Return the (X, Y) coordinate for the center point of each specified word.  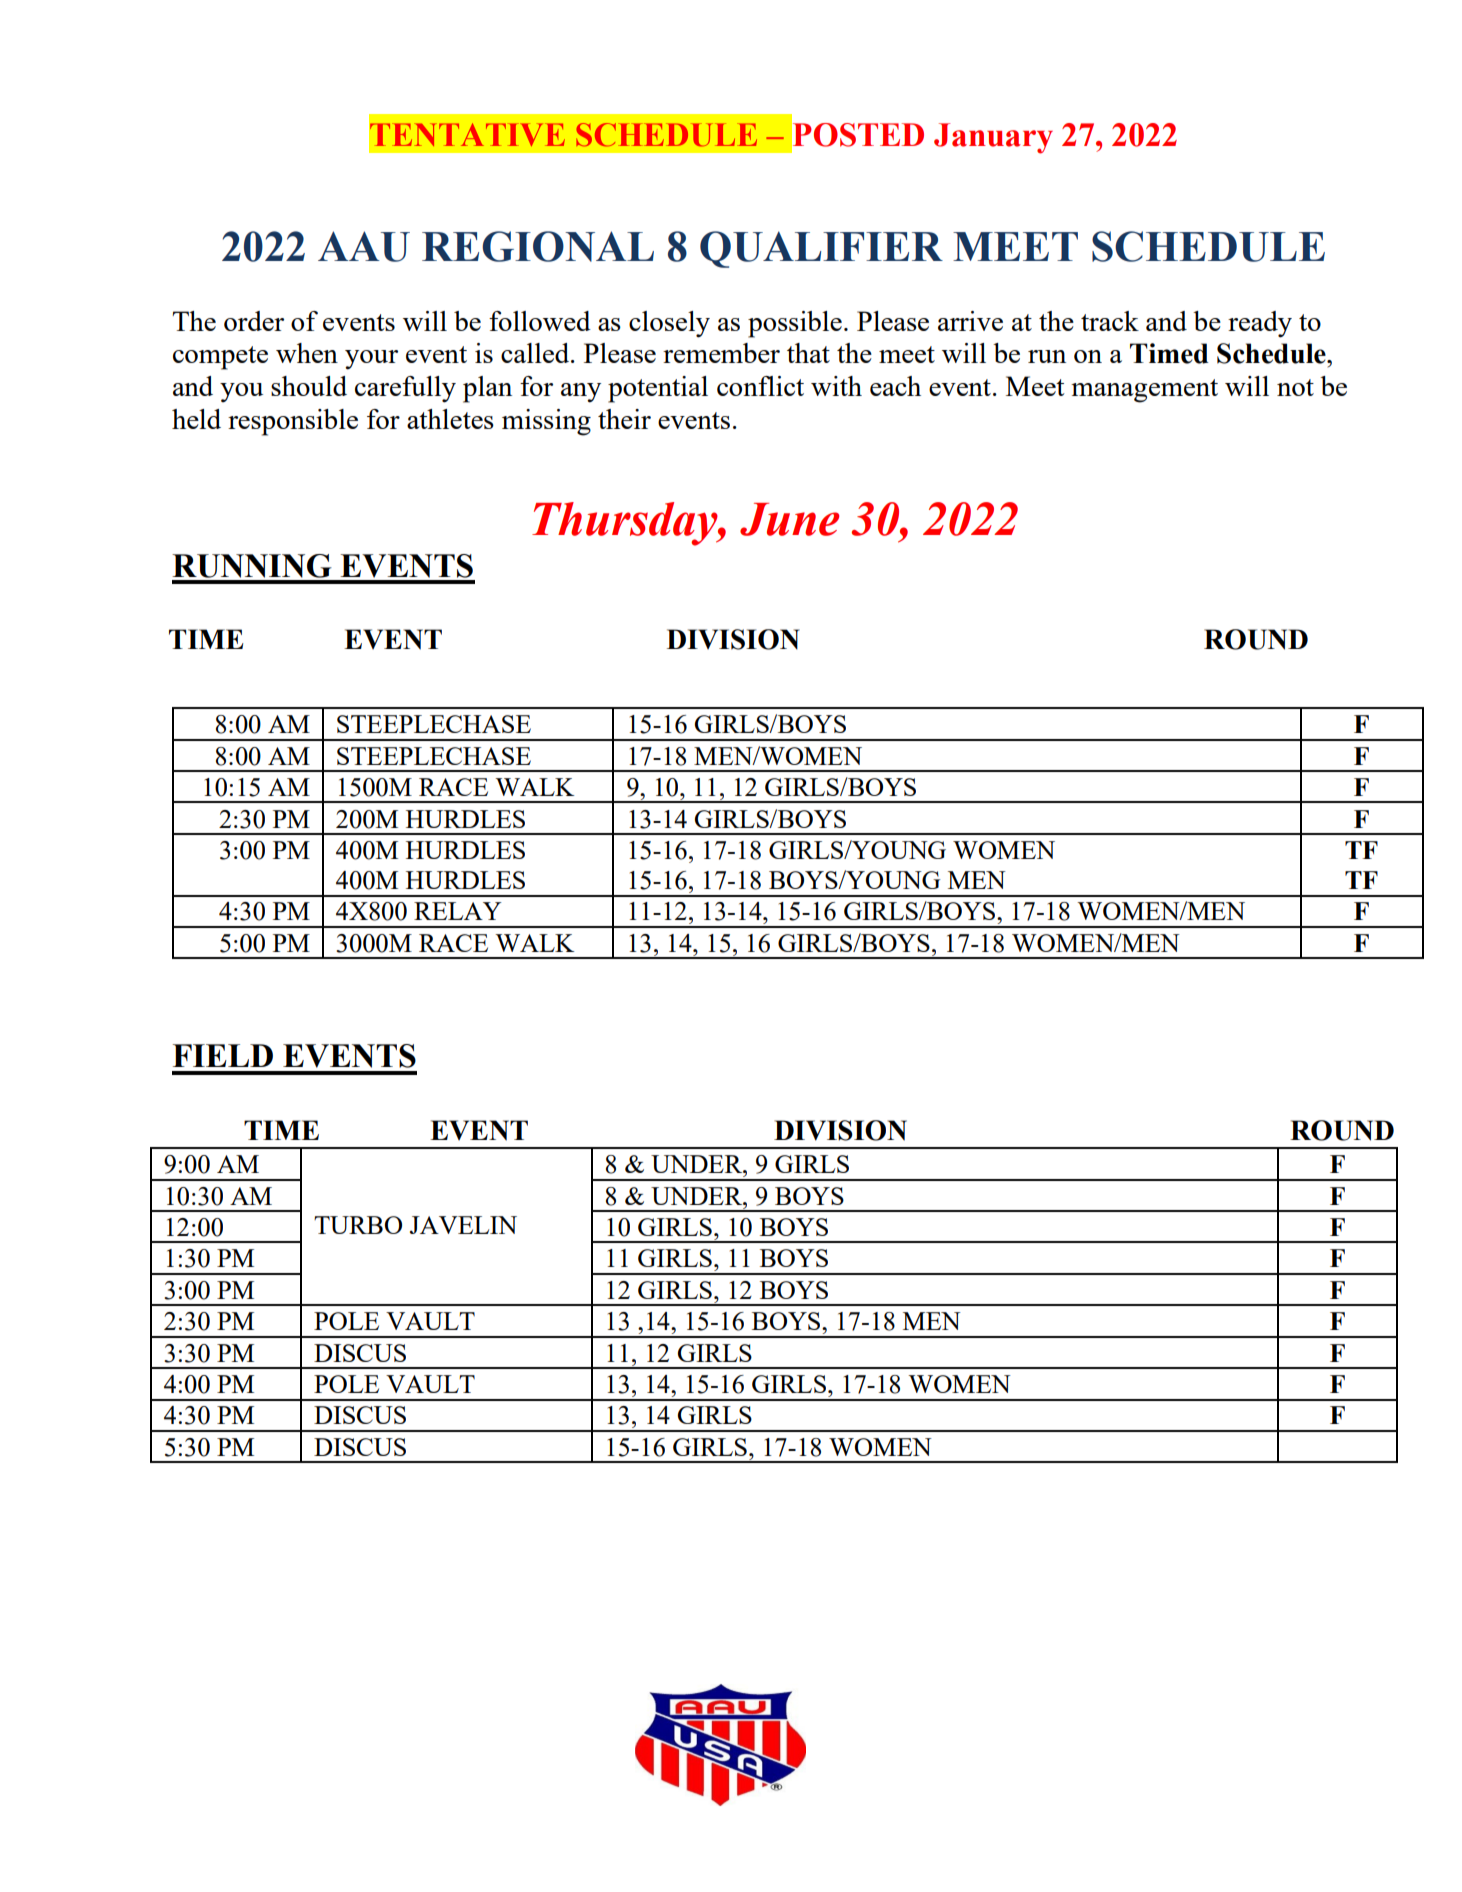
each (895, 386)
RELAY (458, 911)
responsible (293, 422)
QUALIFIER (821, 249)
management (1144, 391)
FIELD (223, 1055)
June (789, 519)
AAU (364, 246)
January (993, 138)
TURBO (358, 1225)
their (624, 419)
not (1295, 387)
